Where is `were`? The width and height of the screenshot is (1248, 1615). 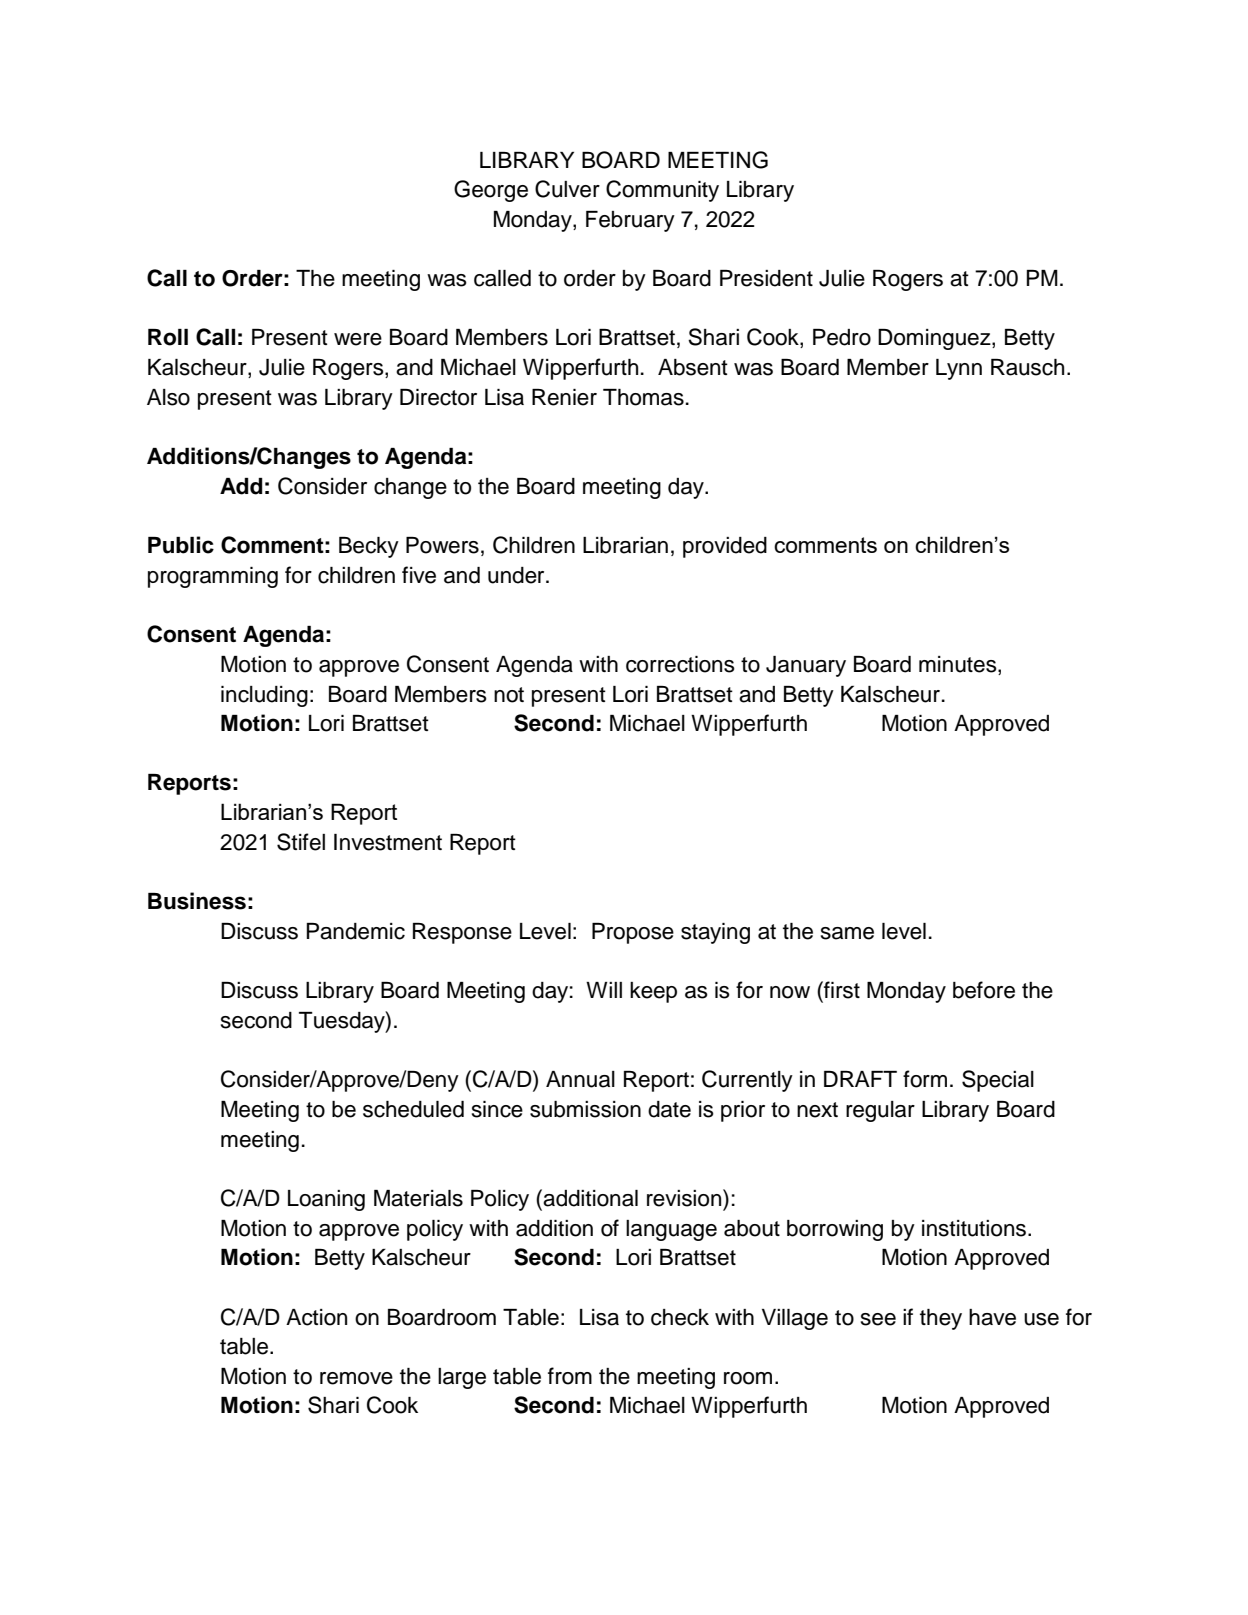 were is located at coordinates (358, 339).
